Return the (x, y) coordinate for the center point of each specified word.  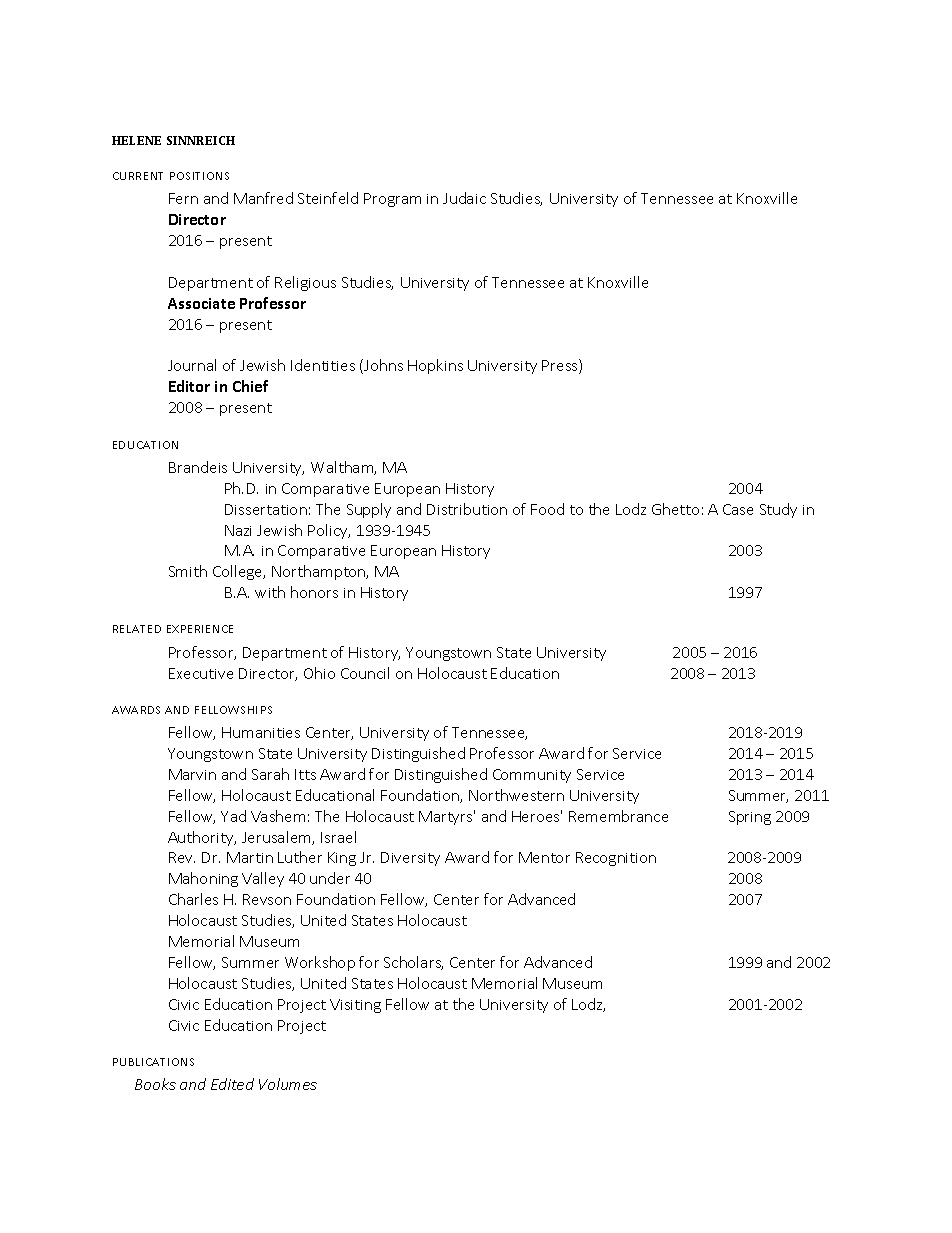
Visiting (355, 1006)
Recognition (616, 859)
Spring (750, 818)
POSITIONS (199, 176)
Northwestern (516, 795)
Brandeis (198, 467)
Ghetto (675, 509)
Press (561, 366)
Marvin (192, 774)
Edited (232, 1084)
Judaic (464, 198)
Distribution (467, 509)
